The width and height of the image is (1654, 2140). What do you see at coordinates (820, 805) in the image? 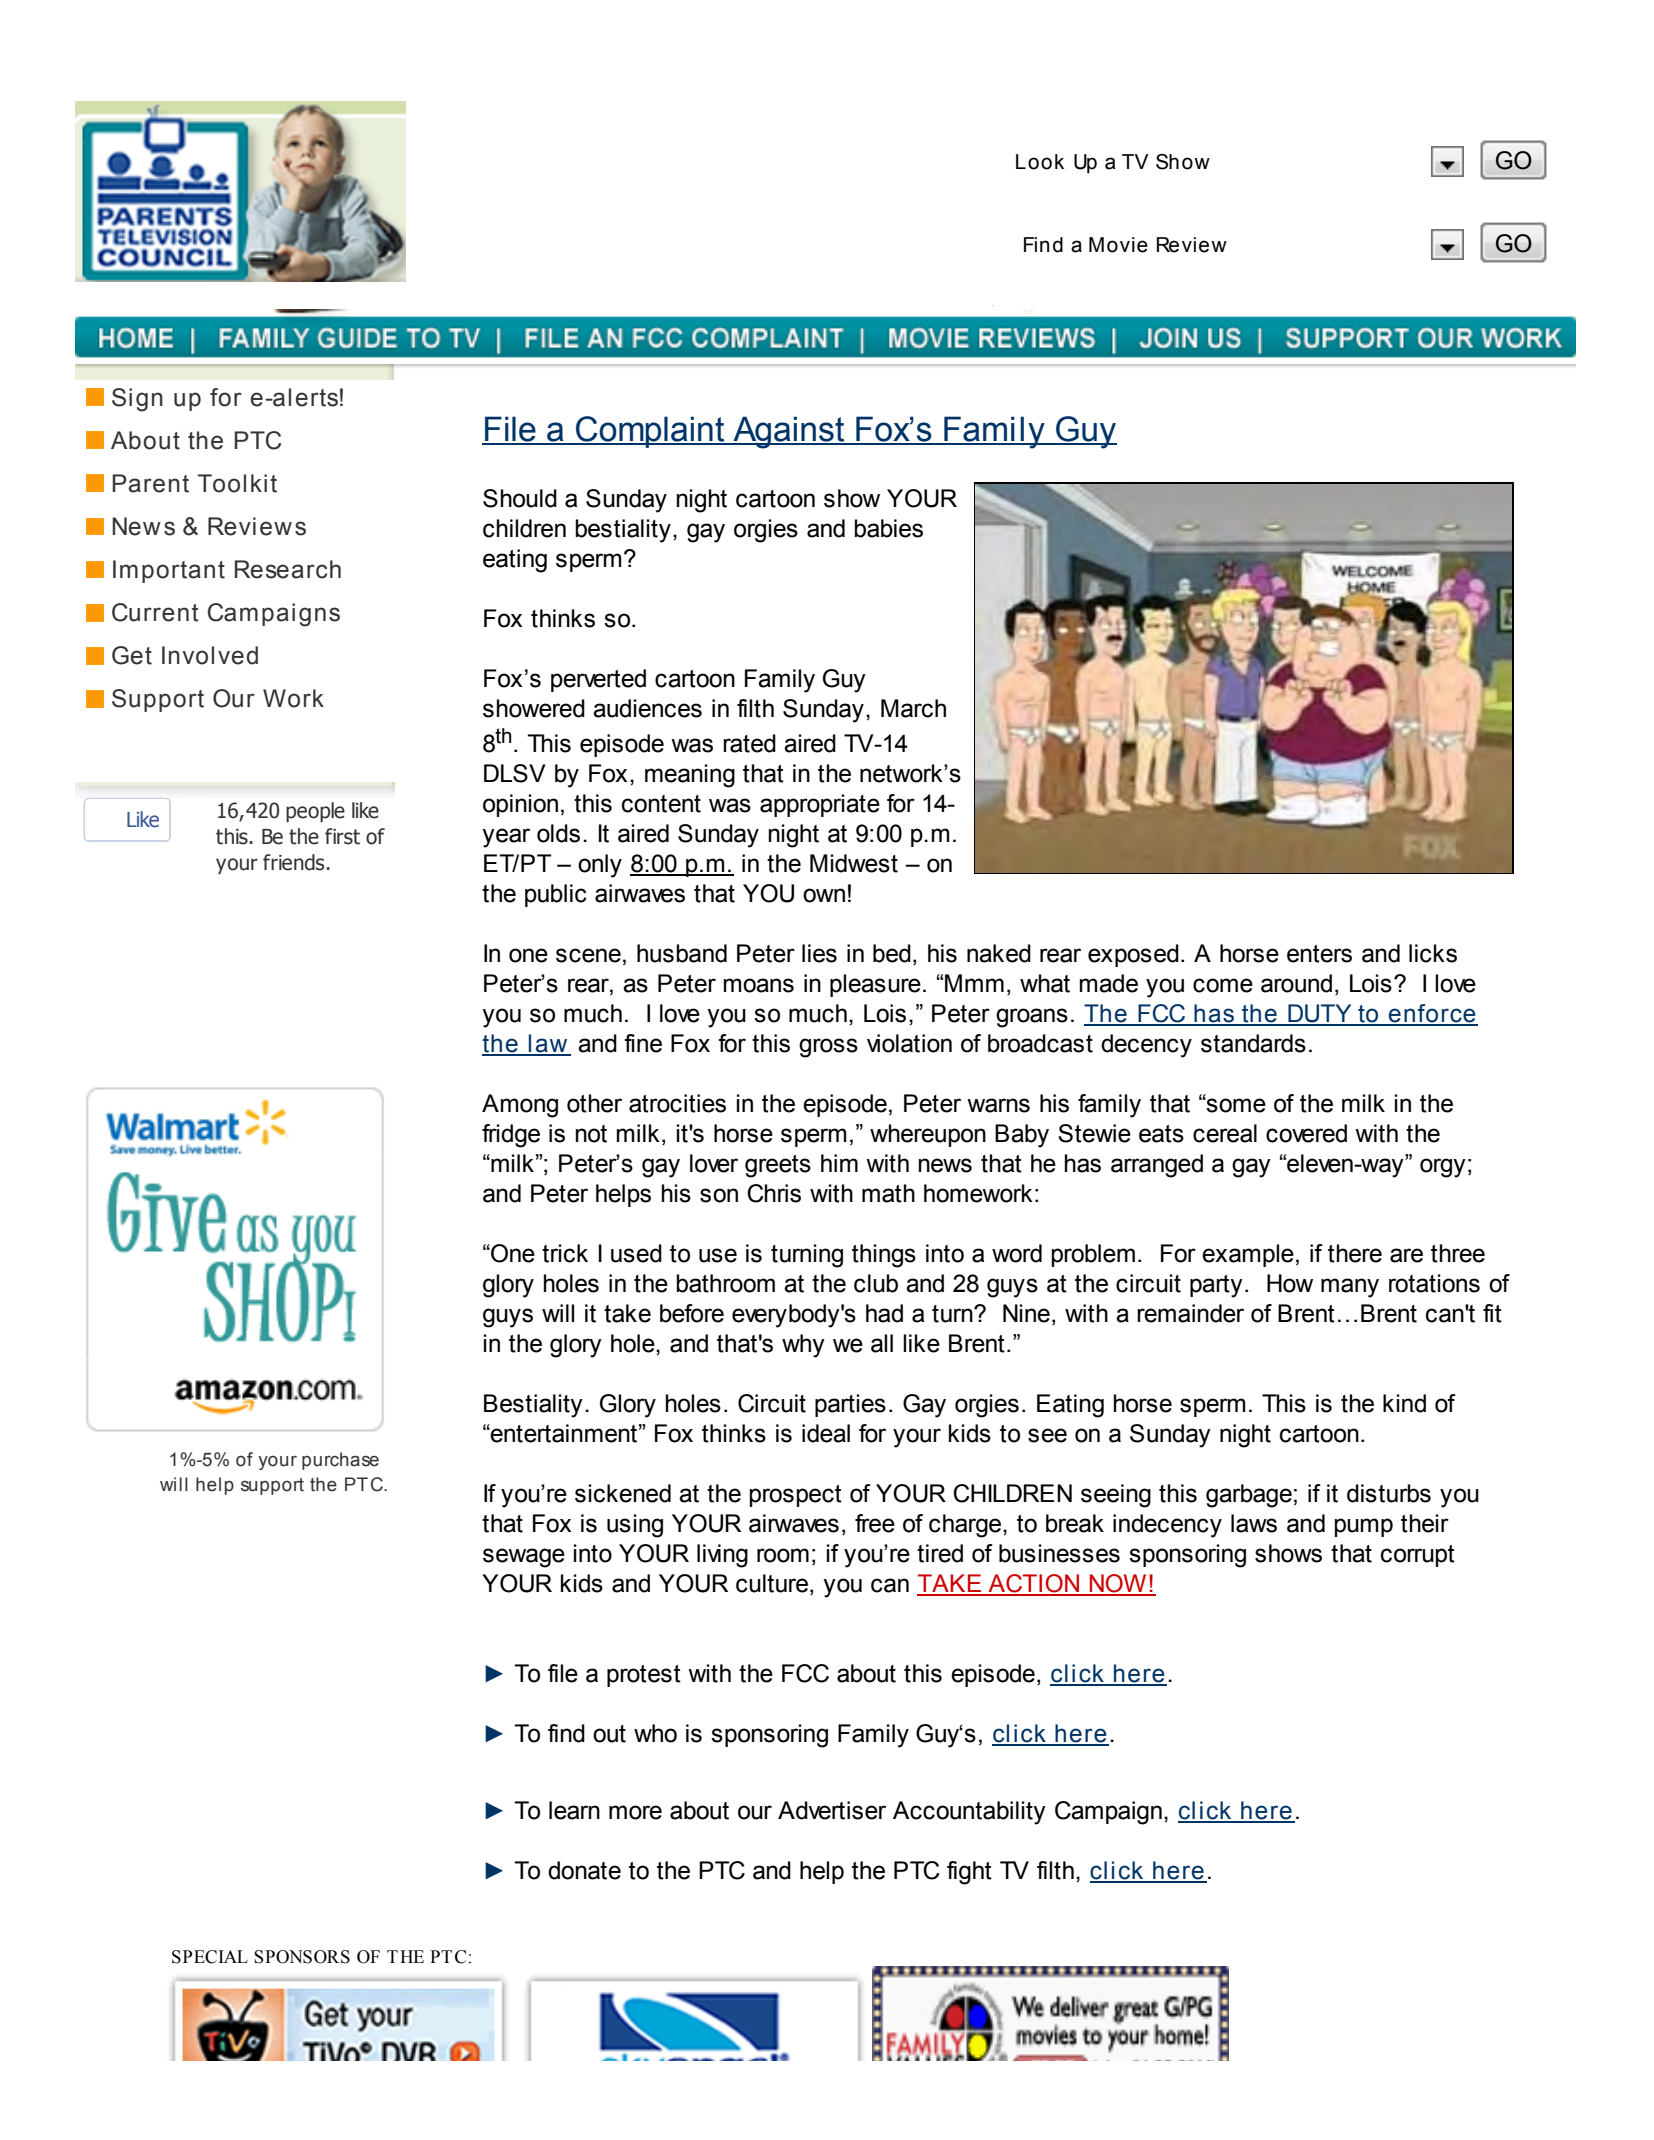
I see `appropriate` at bounding box center [820, 805].
